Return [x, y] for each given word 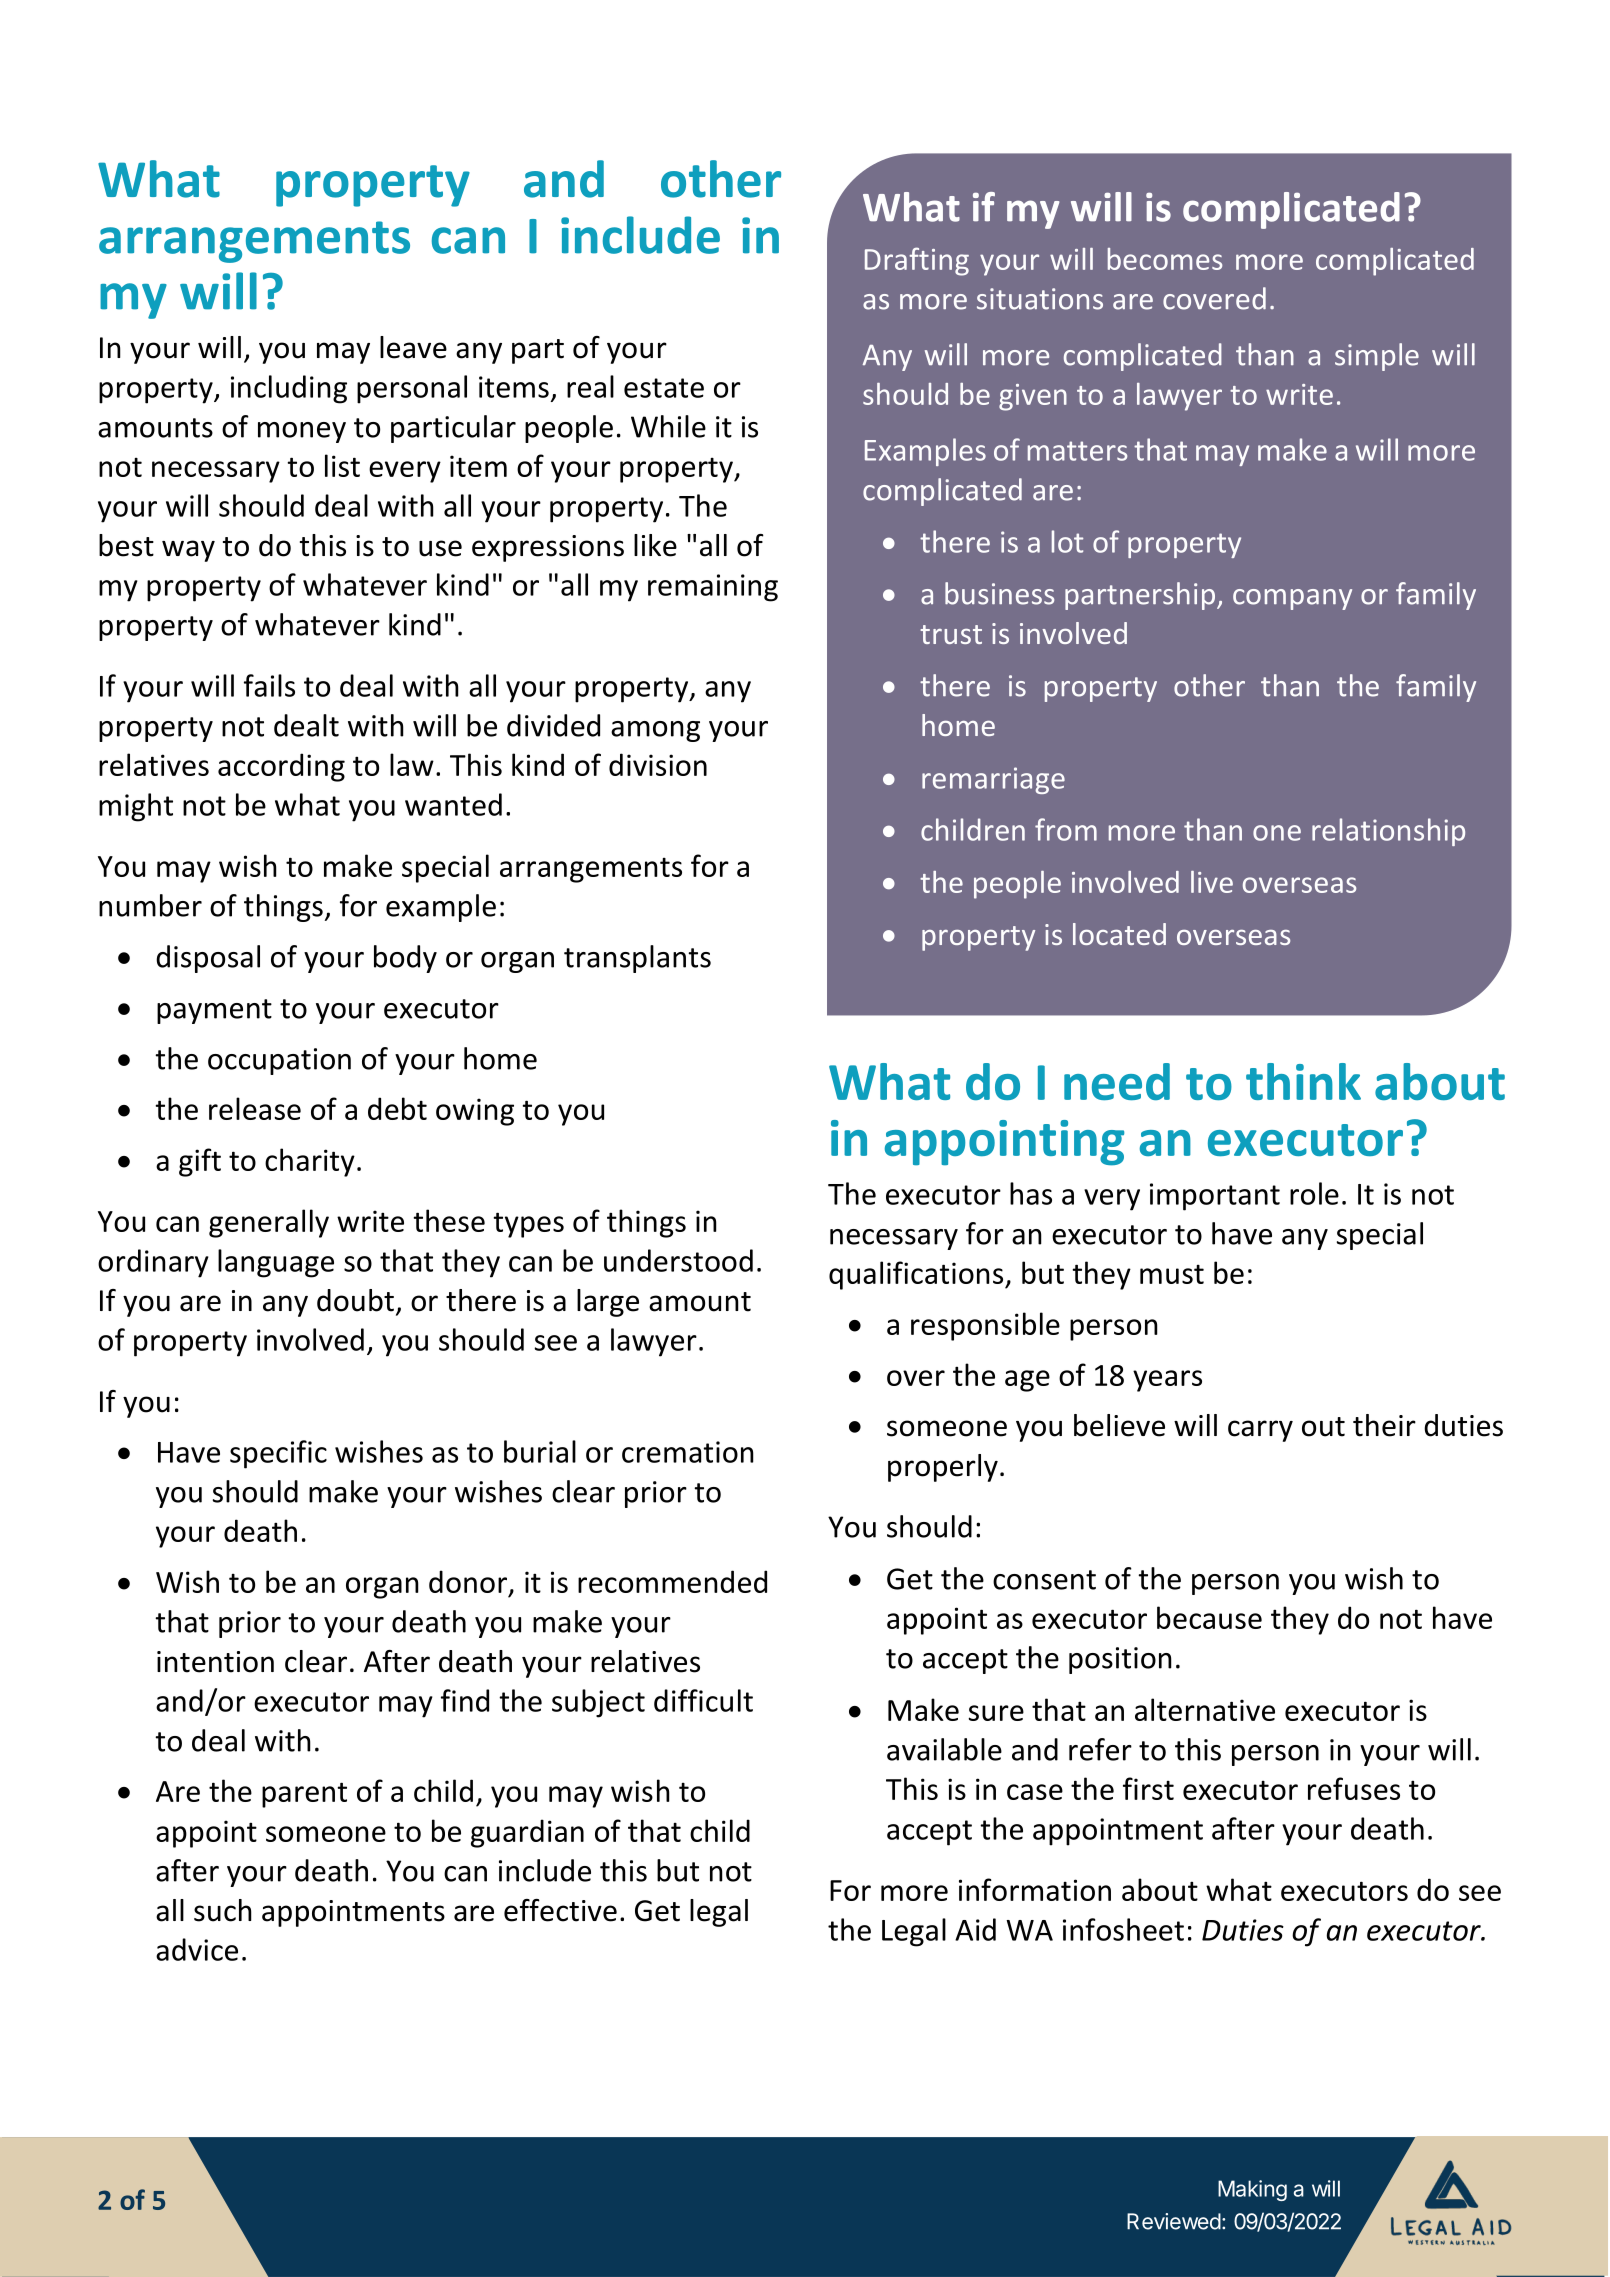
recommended [672, 1581]
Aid [975, 1929]
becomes [1165, 259]
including [289, 389]
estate [664, 388]
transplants [637, 959]
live [1212, 882]
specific [278, 1454]
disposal [208, 959]
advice [197, 1949]
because [1209, 1617]
